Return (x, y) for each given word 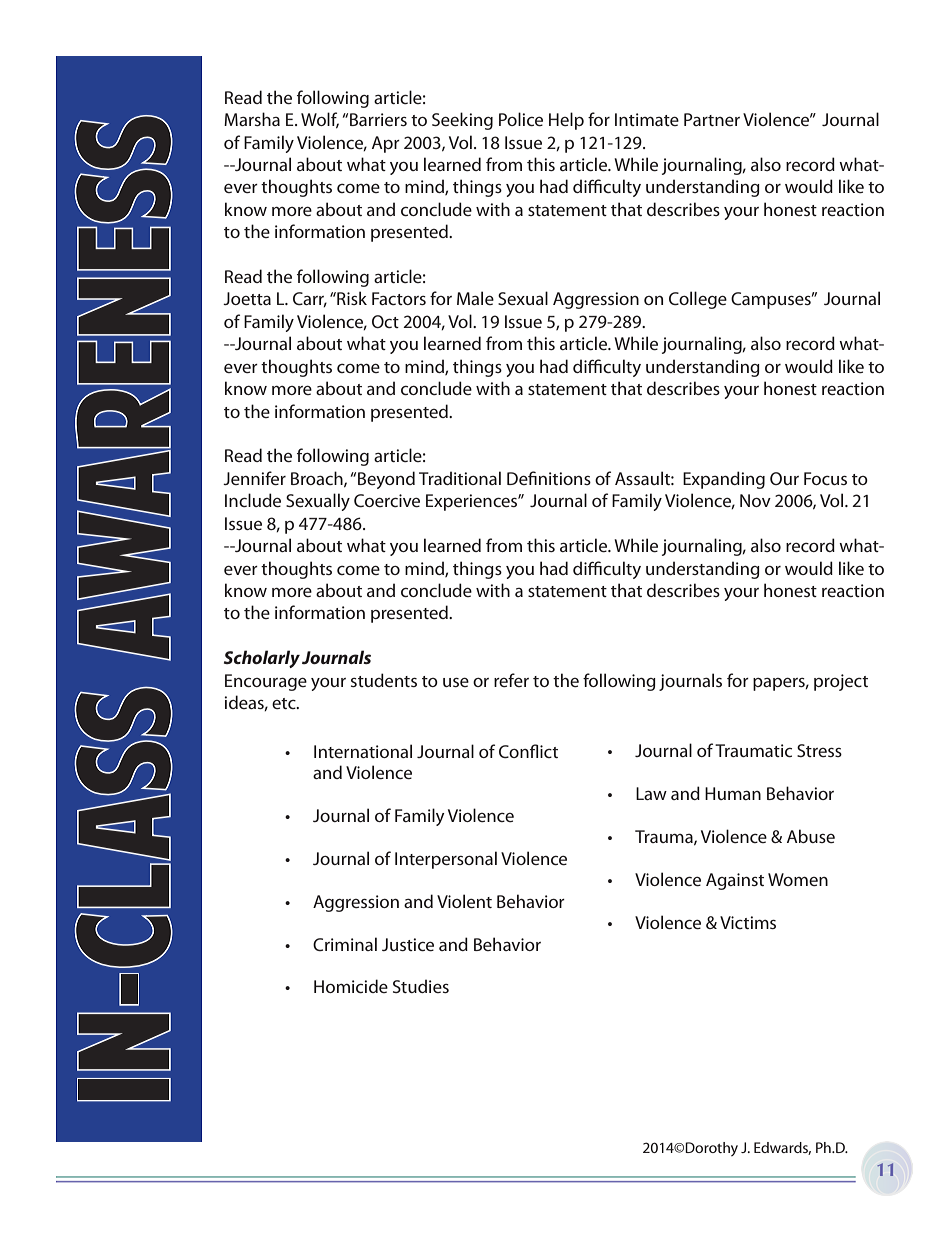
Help (566, 121)
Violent (464, 901)
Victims (748, 922)
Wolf (320, 120)
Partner (712, 119)
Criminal (345, 944)
